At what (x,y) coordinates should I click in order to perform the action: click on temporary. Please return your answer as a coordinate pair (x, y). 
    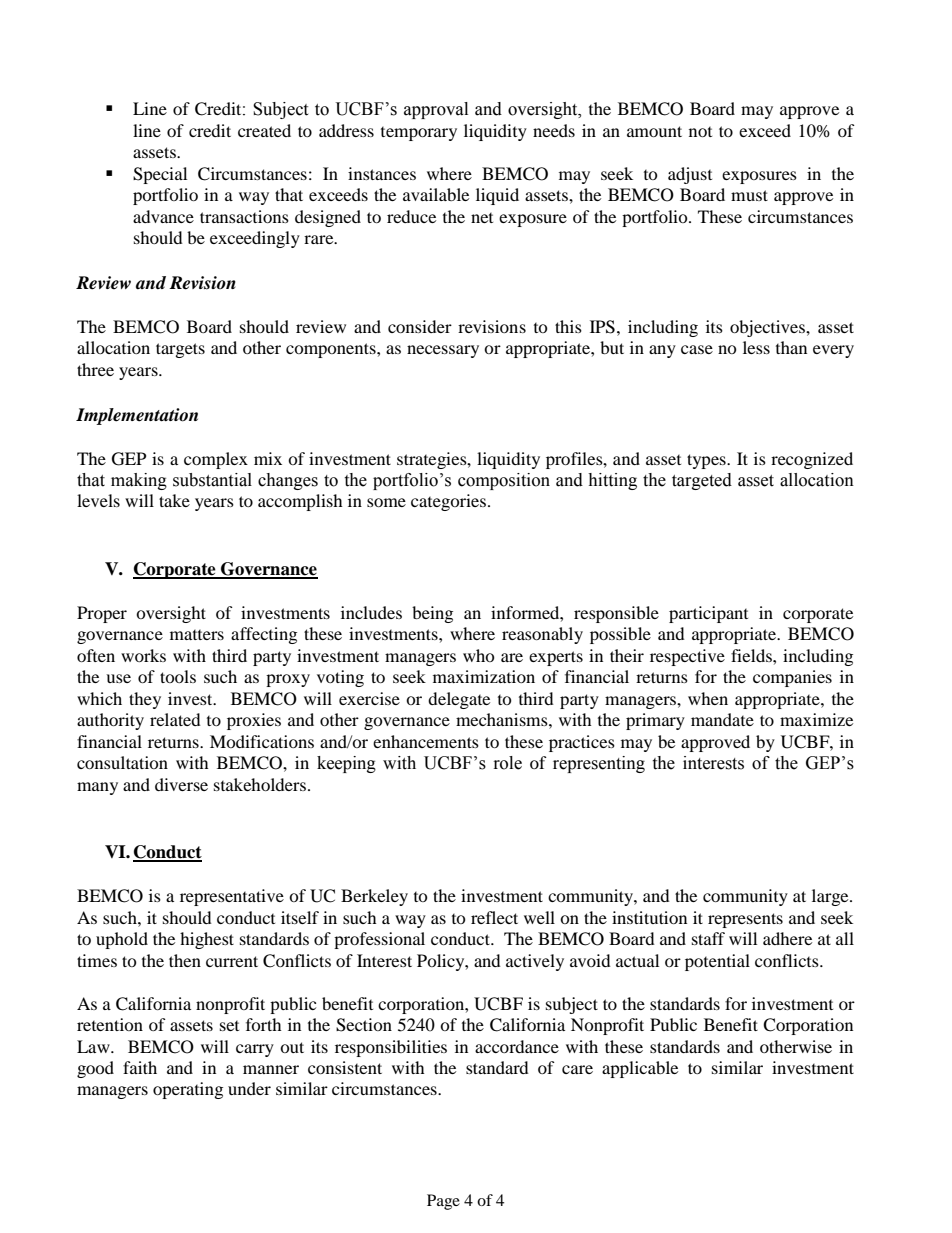
    Looking at the image, I should click on (419, 134).
